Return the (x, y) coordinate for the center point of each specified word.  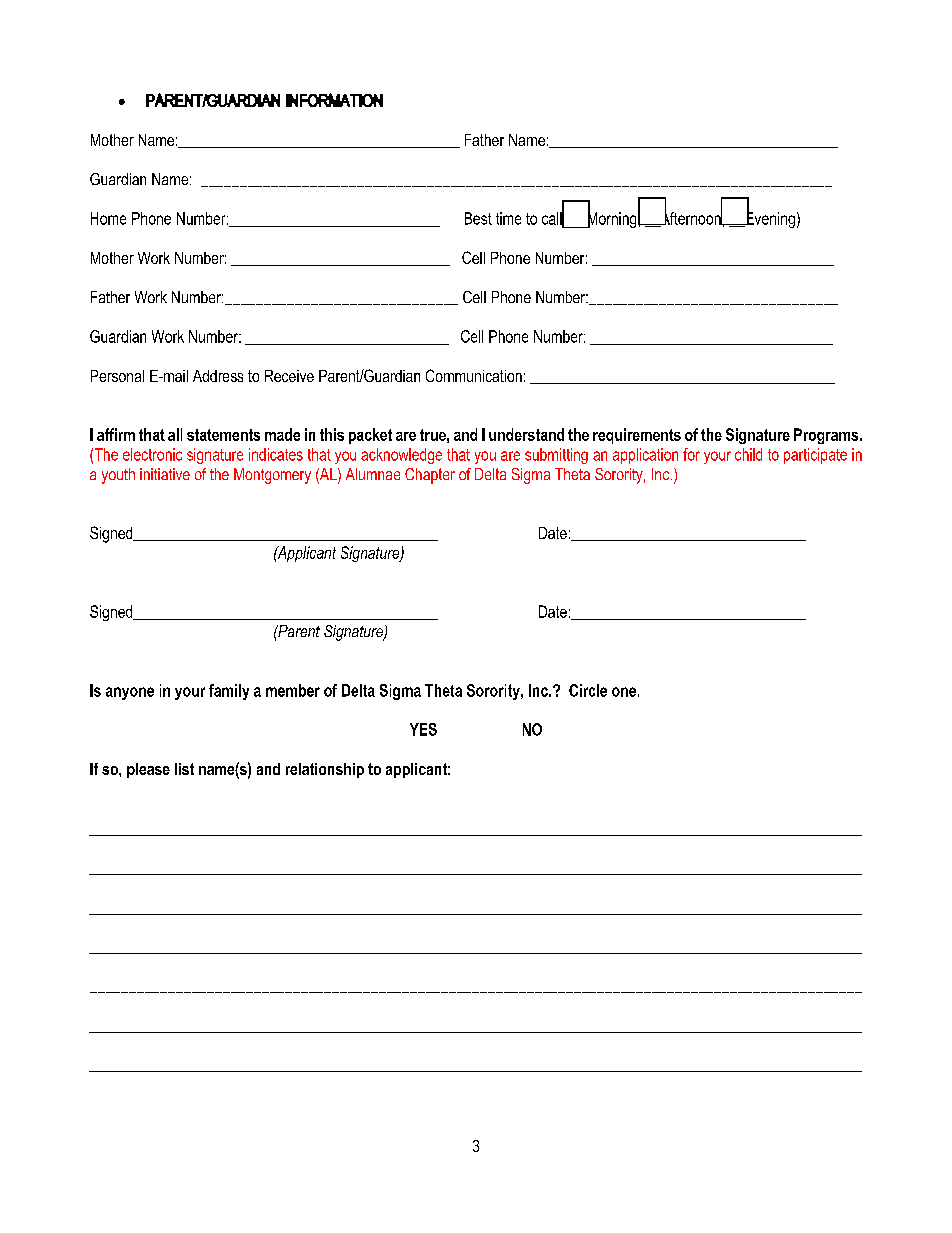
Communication (474, 375)
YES (423, 729)
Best (478, 218)
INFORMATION (334, 100)
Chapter (430, 476)
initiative (165, 474)
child (748, 454)
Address (218, 376)
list (184, 769)
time (508, 218)
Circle (588, 690)
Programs (827, 436)
